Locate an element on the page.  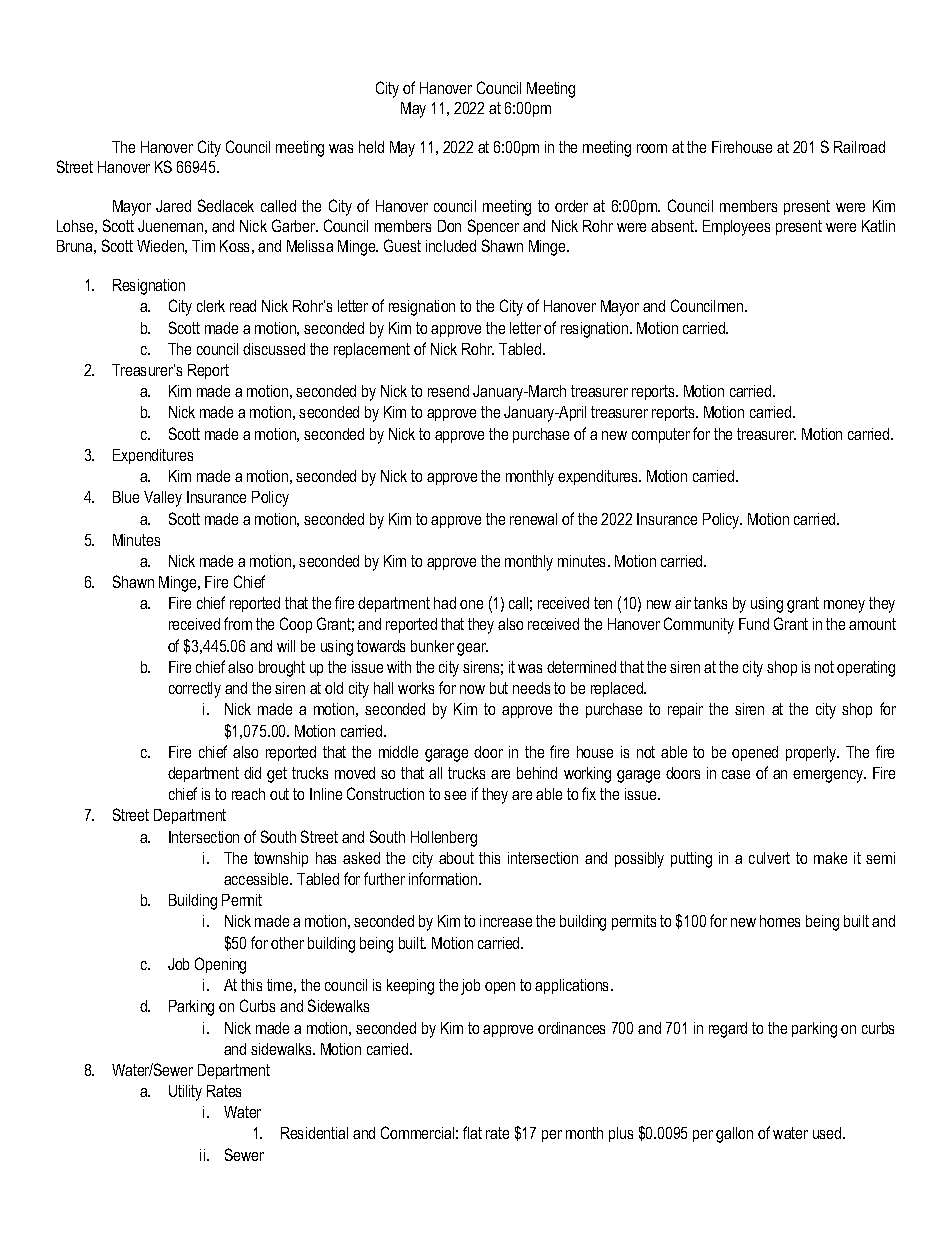
Utility is located at coordinates (185, 1093).
